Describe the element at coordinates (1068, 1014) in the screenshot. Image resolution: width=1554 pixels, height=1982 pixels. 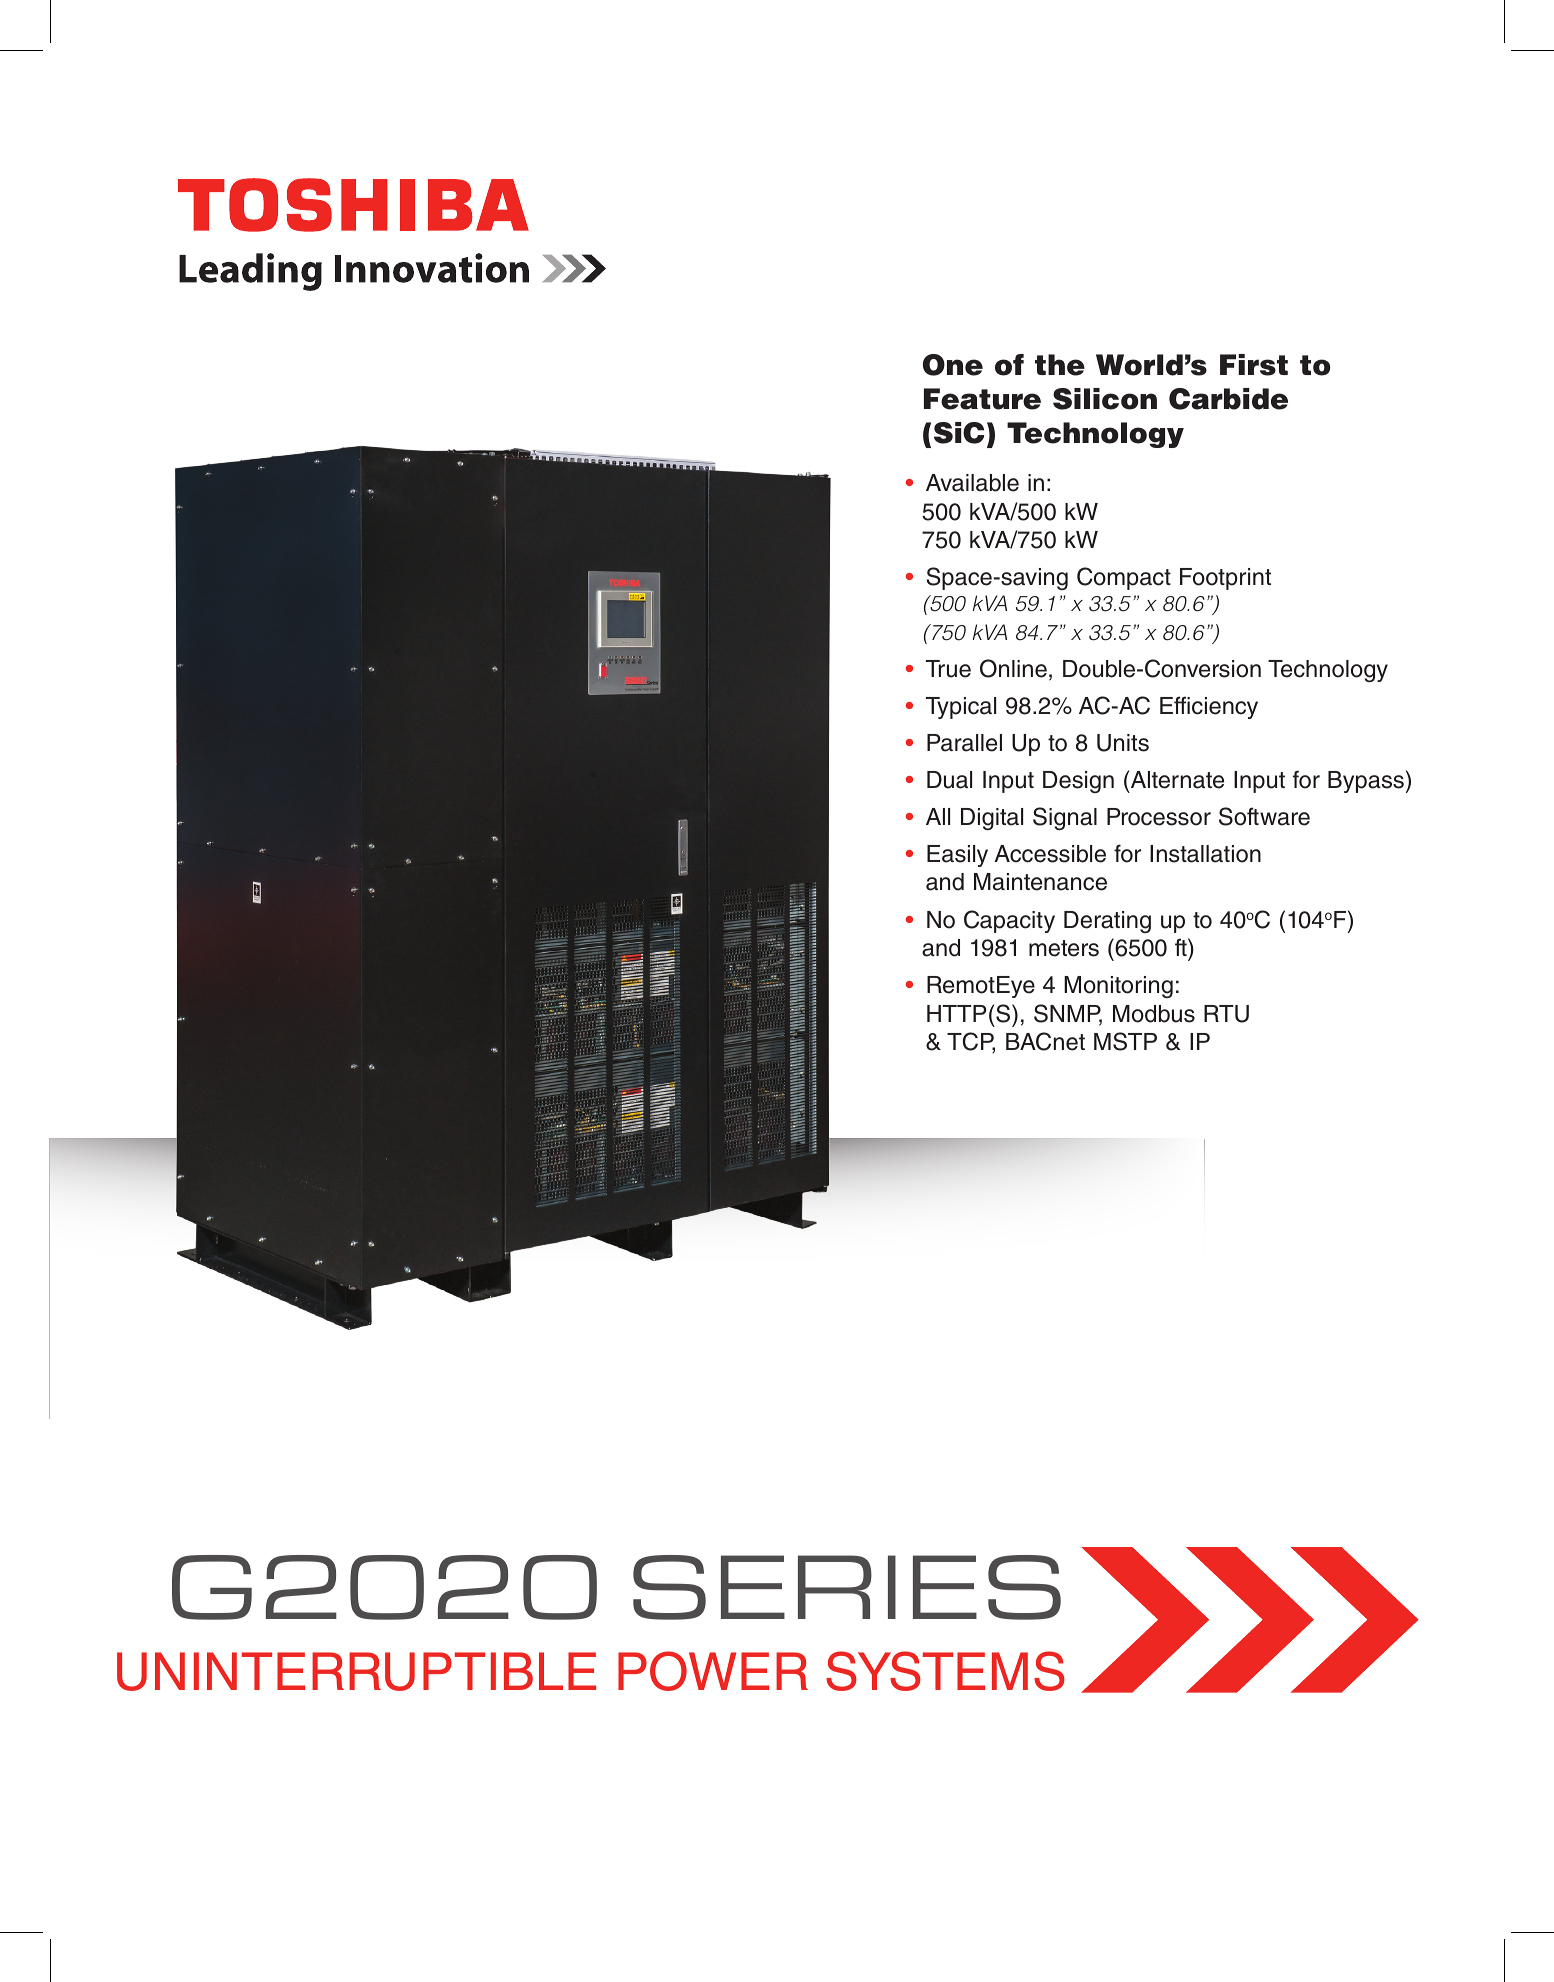
I see `SNMP` at that location.
